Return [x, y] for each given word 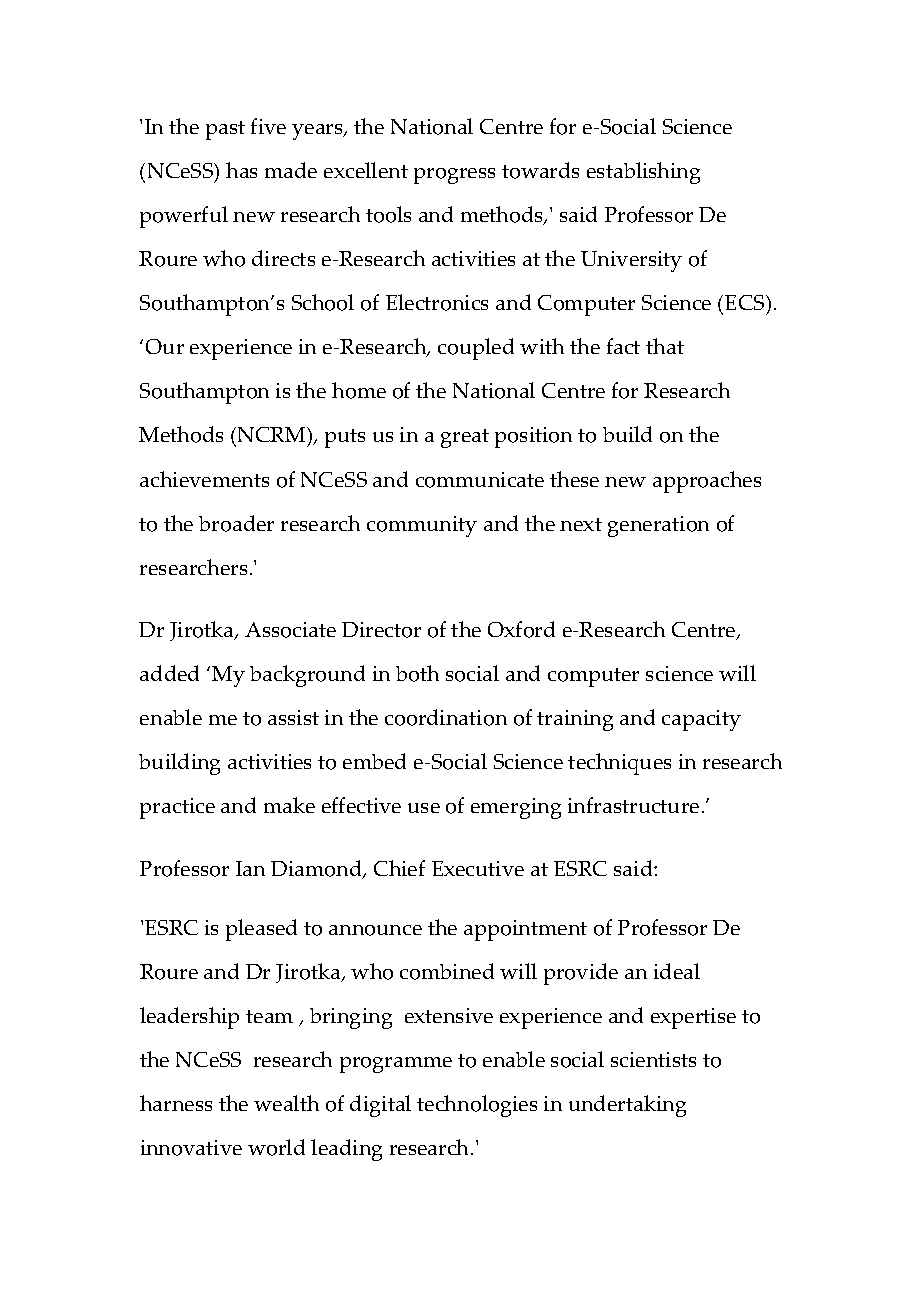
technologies [477, 1106]
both [417, 673]
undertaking [627, 1106]
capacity [701, 720]
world [276, 1147]
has [241, 170]
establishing [643, 173]
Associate [290, 630]
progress [454, 176]
